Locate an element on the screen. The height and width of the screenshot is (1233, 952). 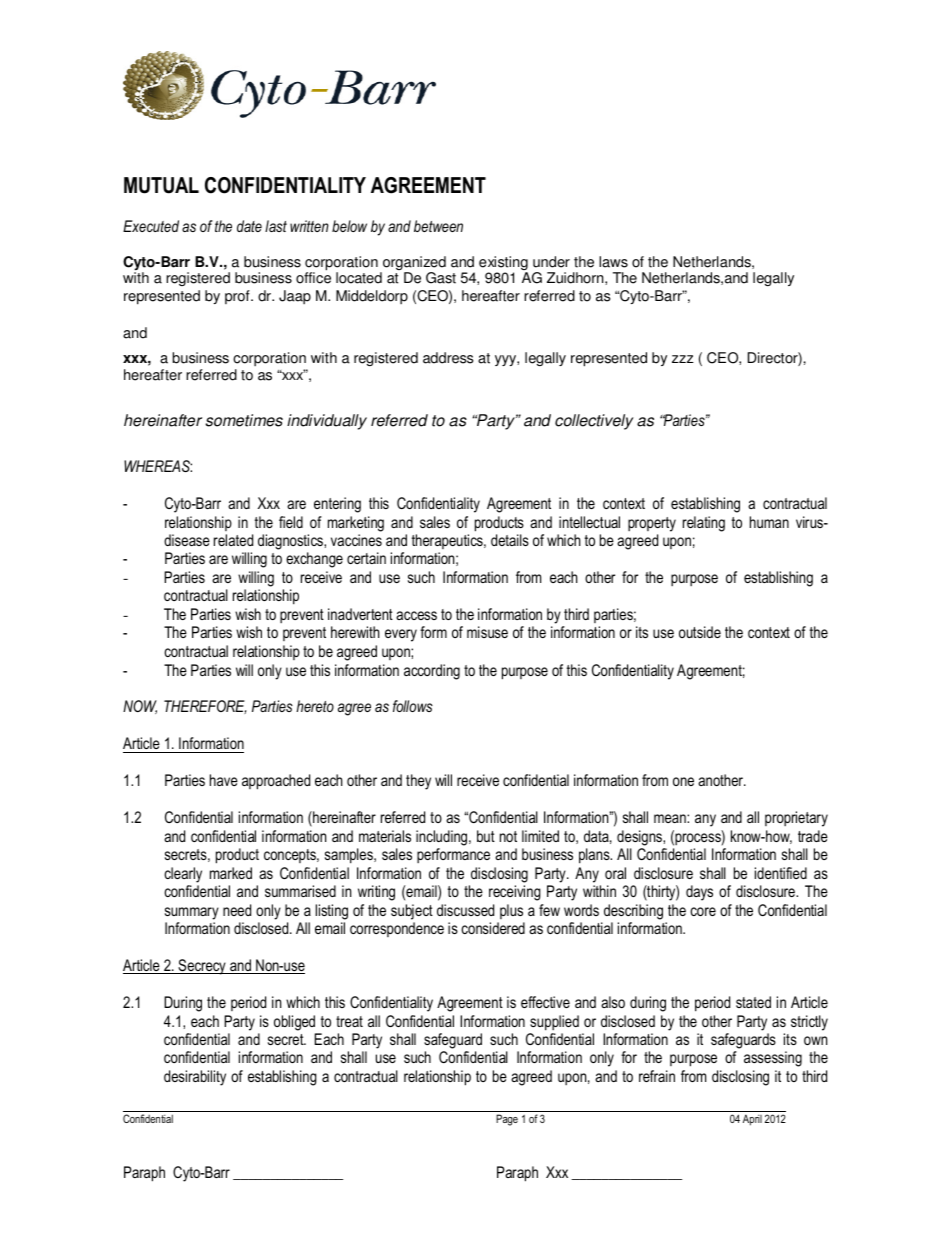
zzz is located at coordinates (683, 359).
